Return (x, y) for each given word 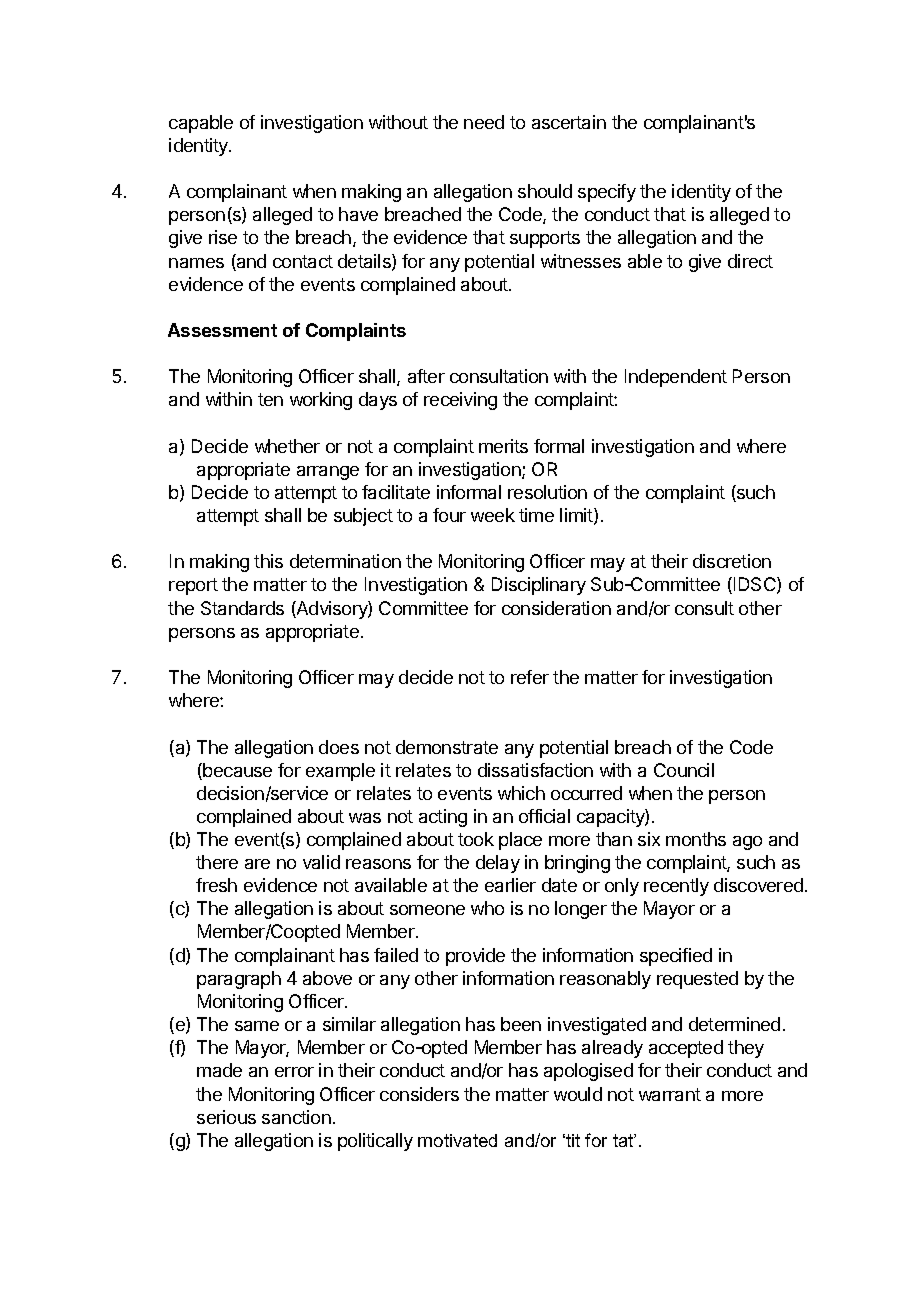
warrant (670, 1094)
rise (223, 237)
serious (226, 1117)
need (484, 122)
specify (607, 193)
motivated (457, 1140)
